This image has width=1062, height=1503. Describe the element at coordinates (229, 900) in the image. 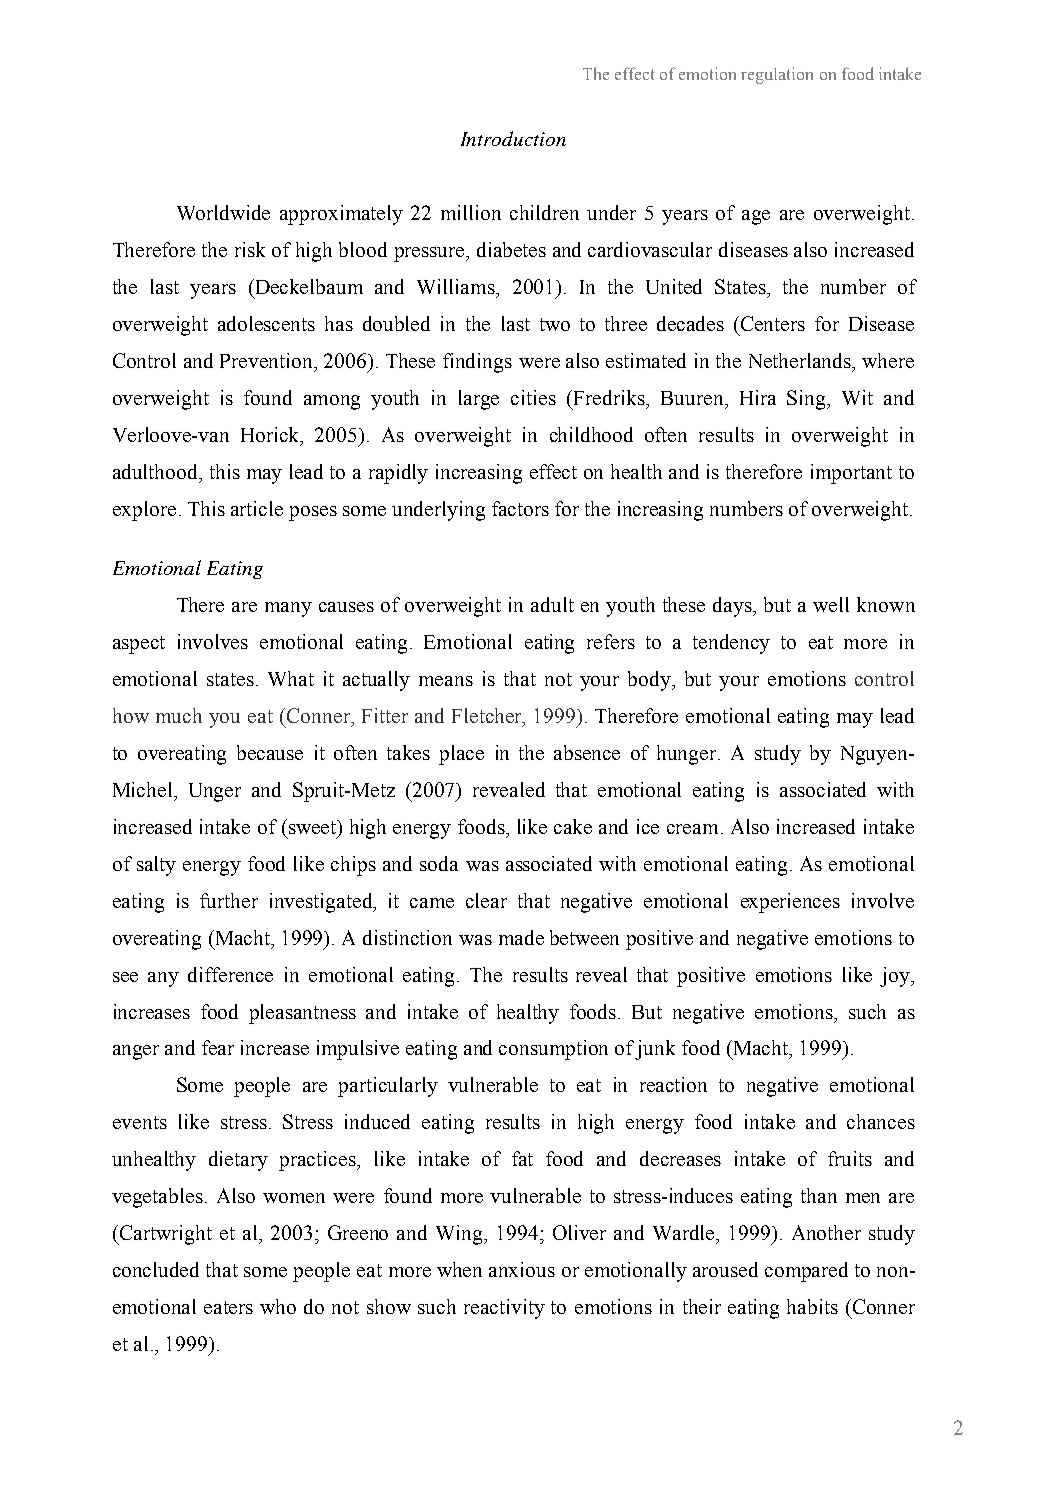

I see `further` at that location.
